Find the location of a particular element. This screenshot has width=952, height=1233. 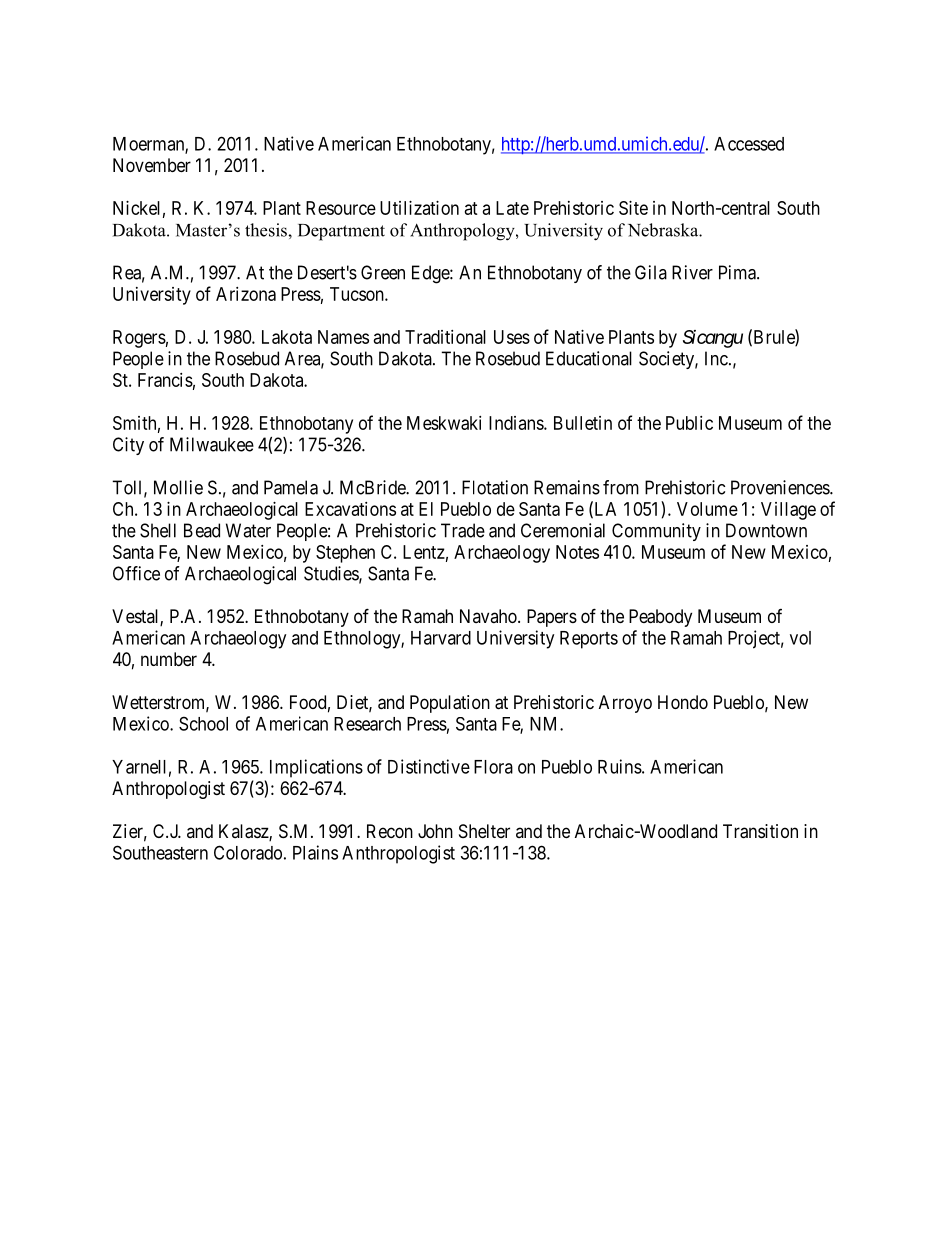

Rogers is located at coordinates (139, 339).
